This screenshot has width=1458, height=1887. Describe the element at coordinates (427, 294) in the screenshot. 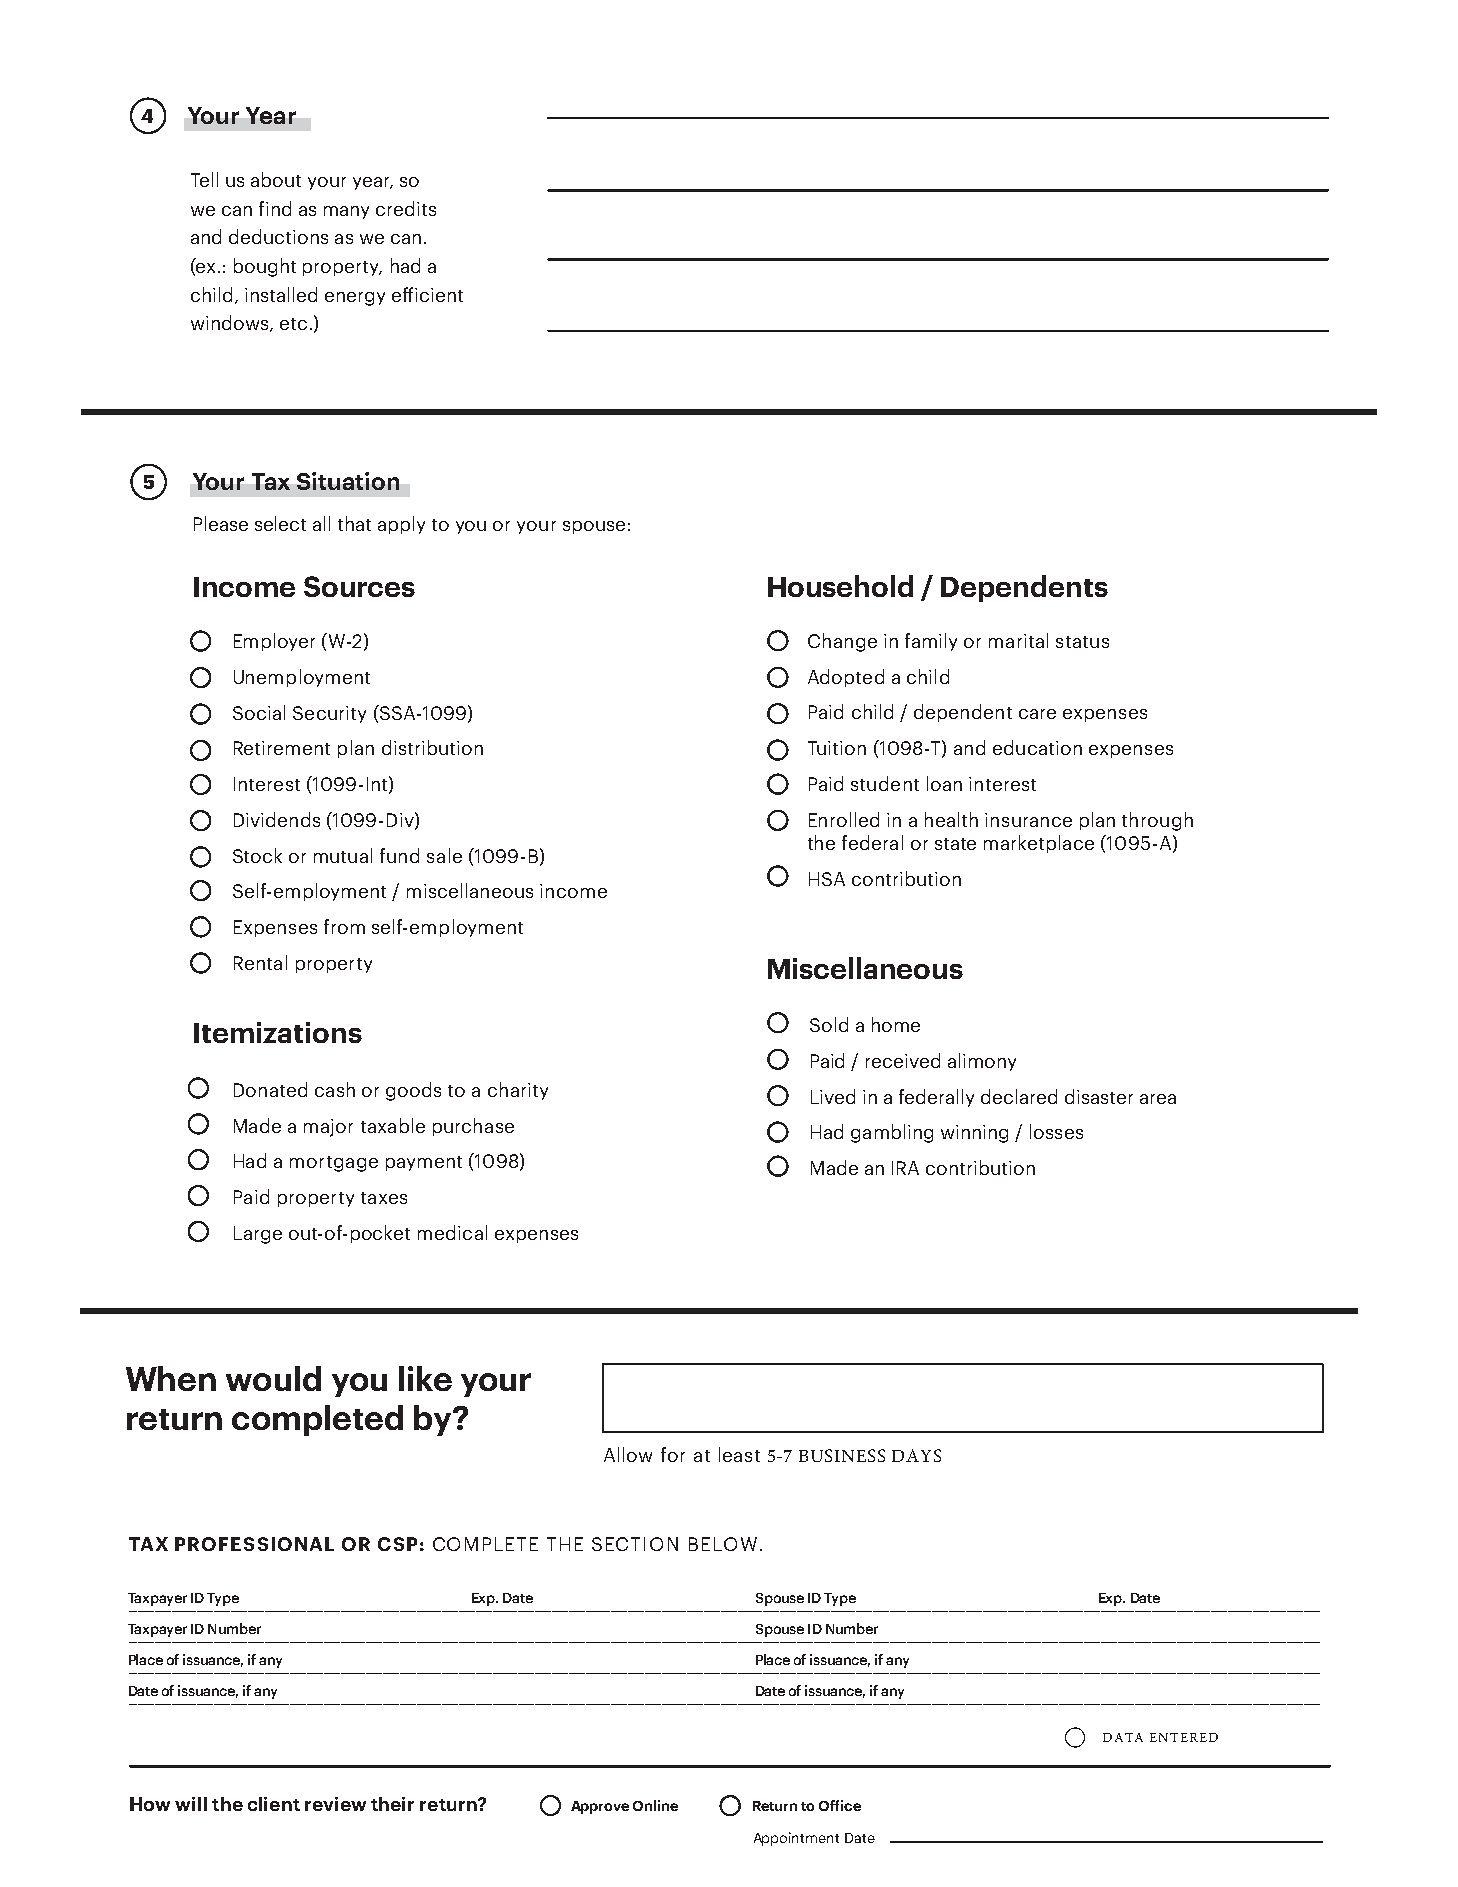

I see `efficient` at that location.
